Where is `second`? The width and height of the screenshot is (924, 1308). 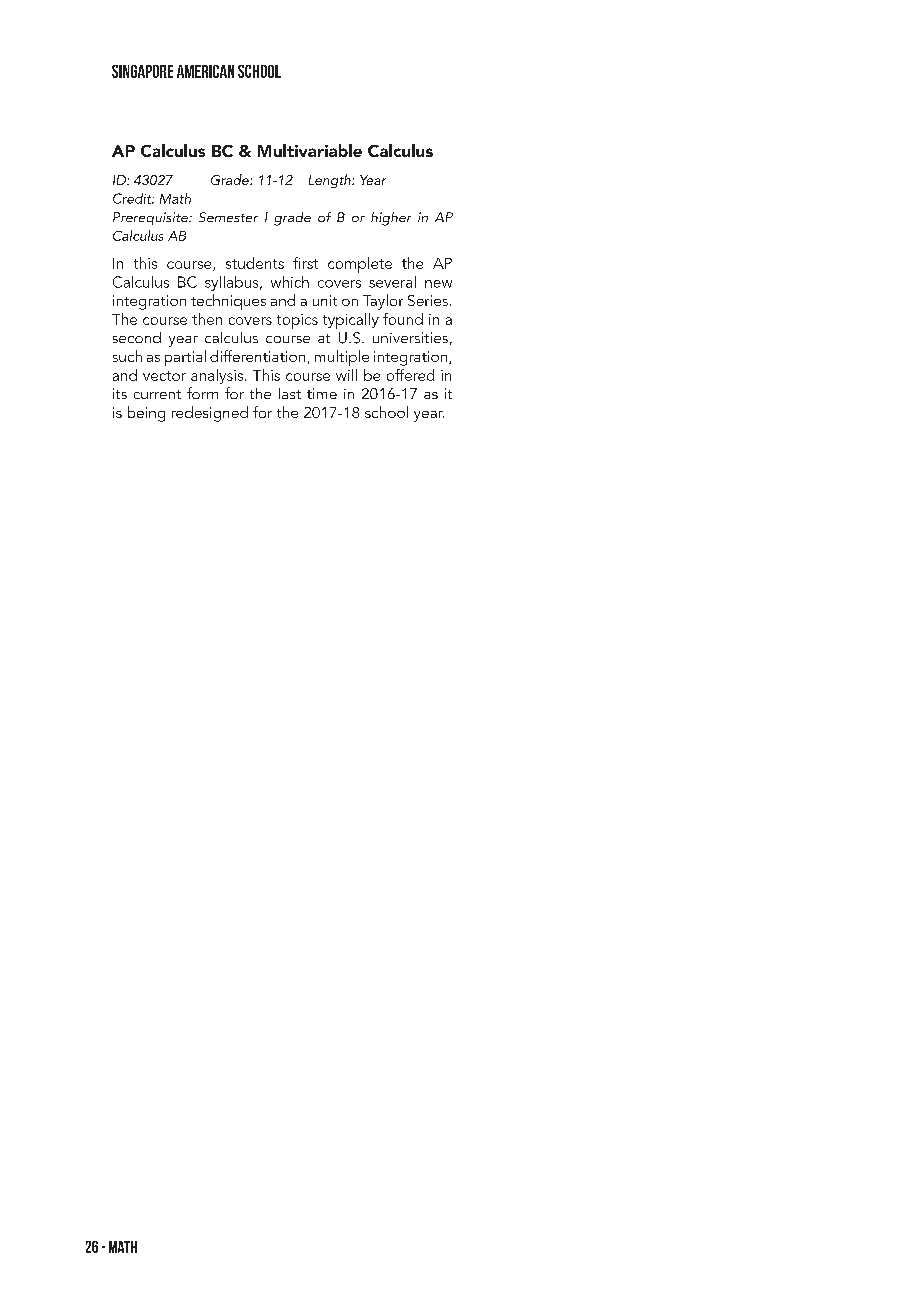 second is located at coordinates (137, 337).
